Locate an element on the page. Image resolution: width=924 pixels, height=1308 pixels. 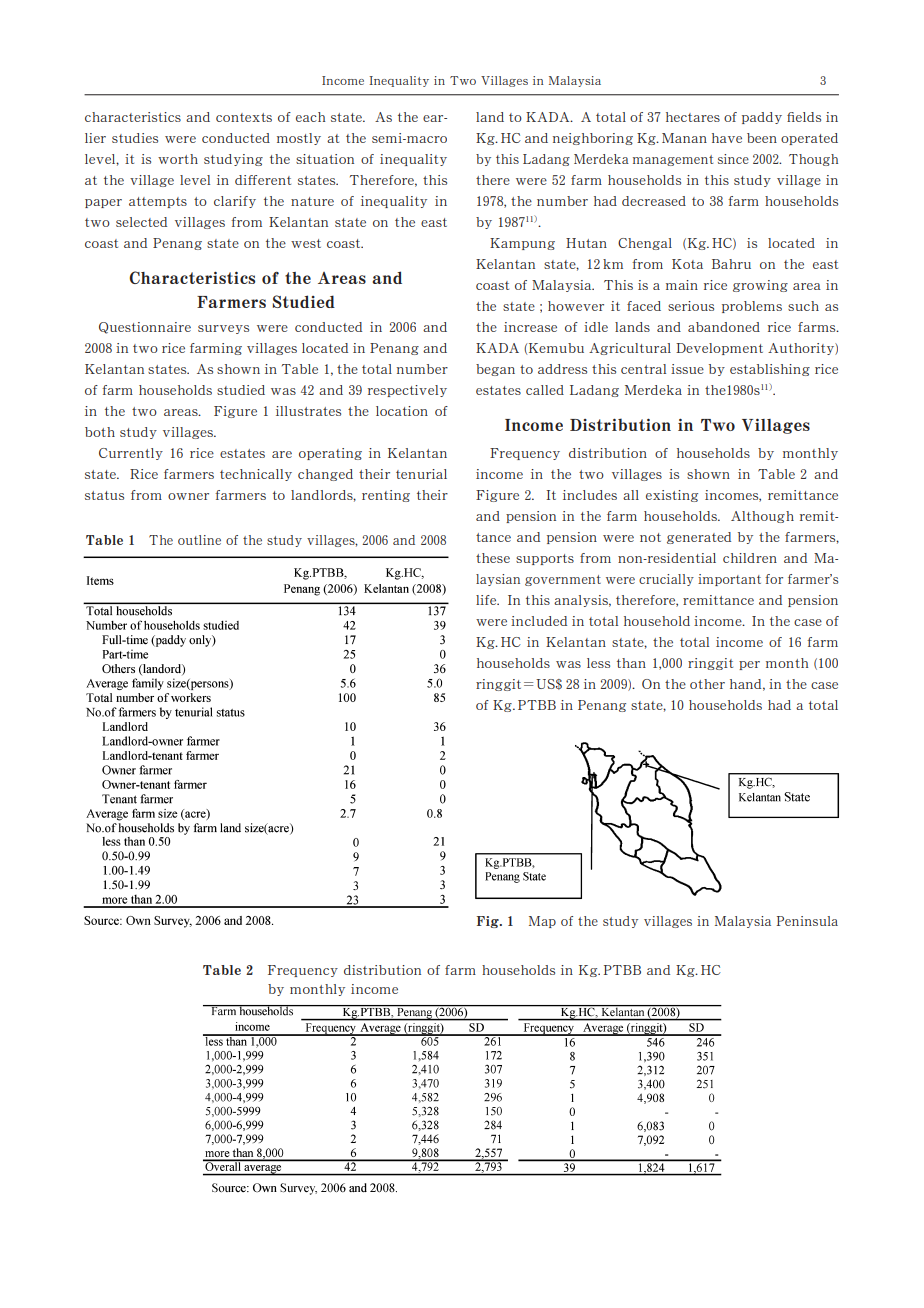
situation is located at coordinates (325, 159).
